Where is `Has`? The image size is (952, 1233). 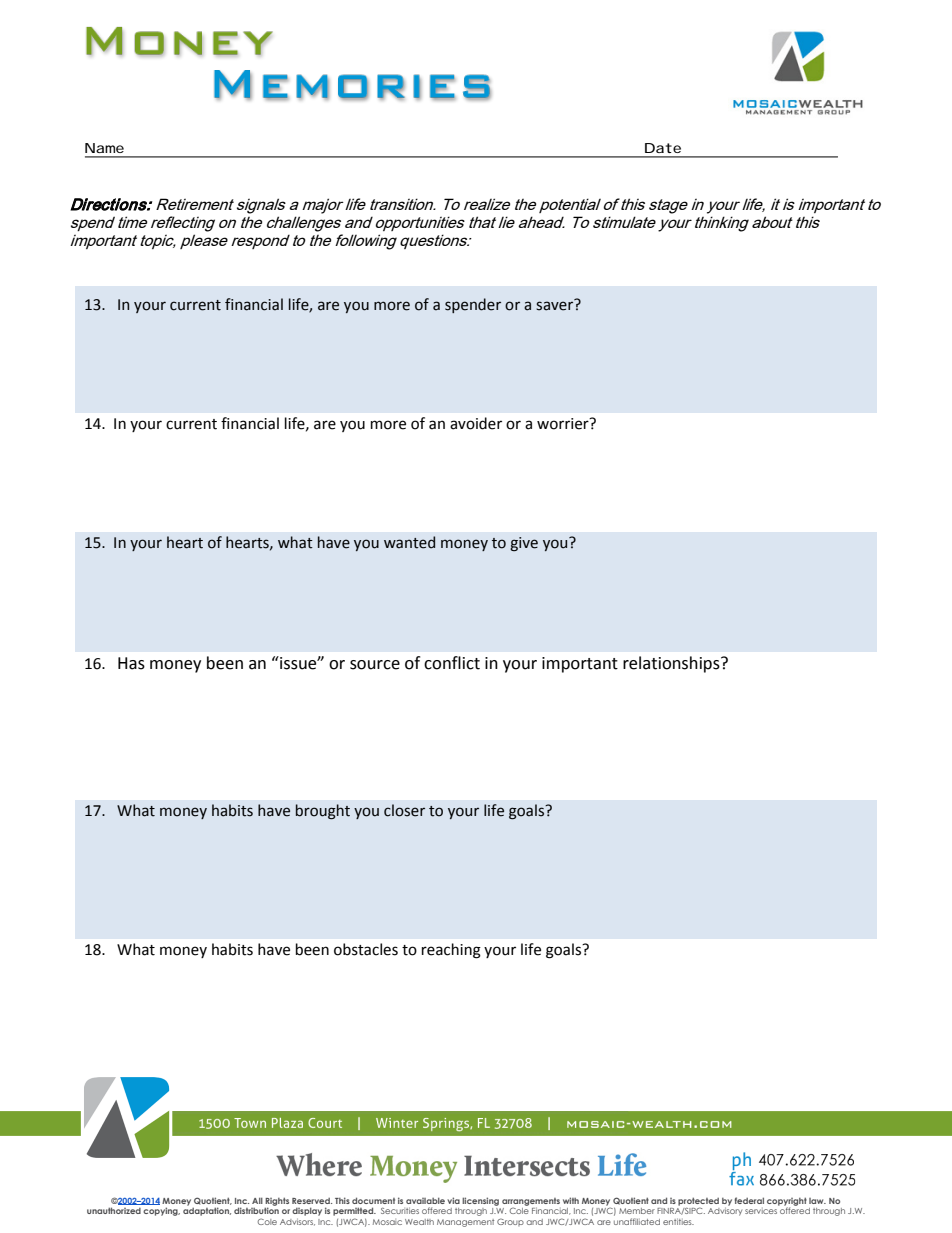
Has is located at coordinates (131, 663).
